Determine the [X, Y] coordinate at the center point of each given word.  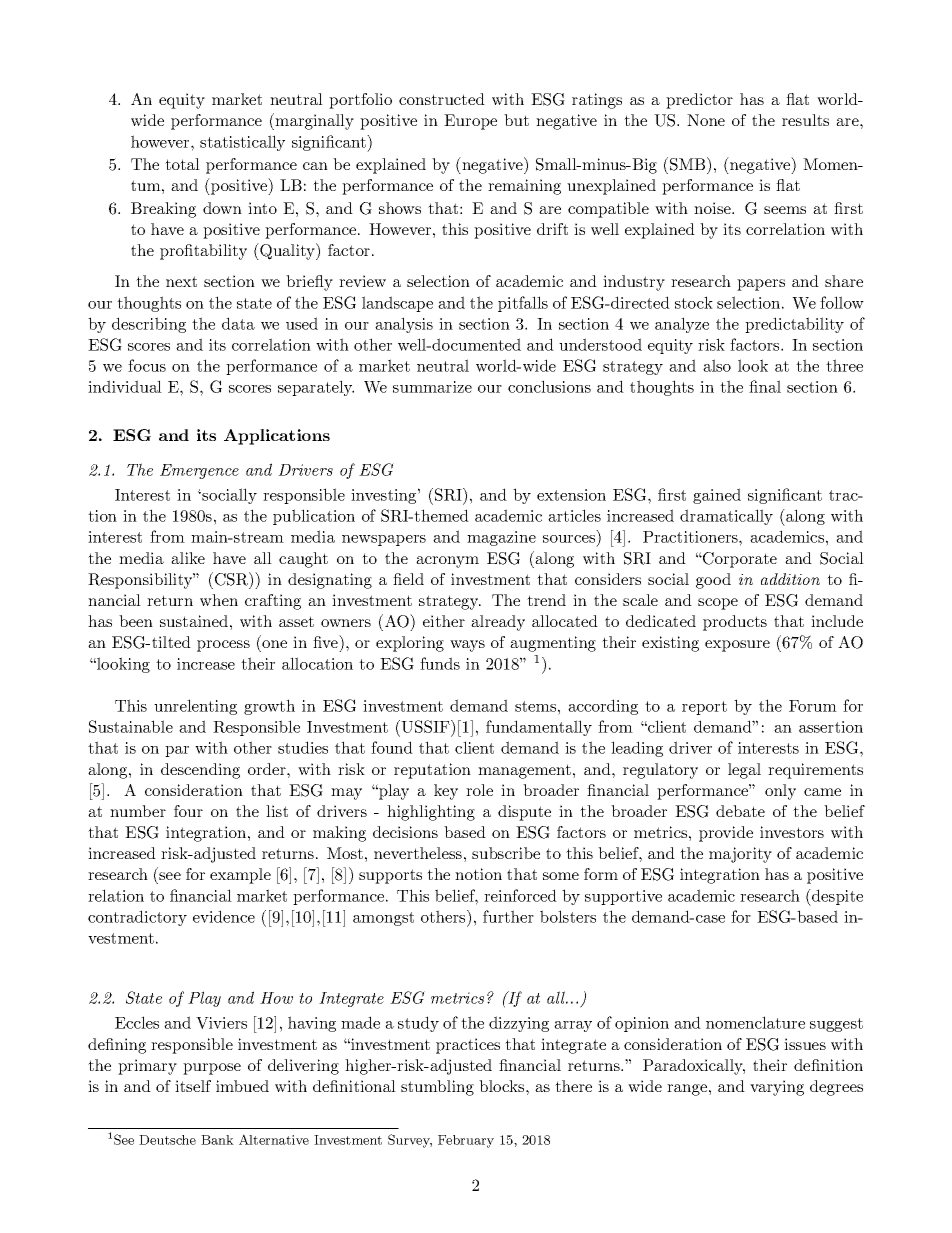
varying [777, 1088]
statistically [242, 143]
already [498, 623]
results [805, 120]
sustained [194, 621]
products [735, 623]
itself [193, 1086]
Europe [470, 122]
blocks [503, 1086]
